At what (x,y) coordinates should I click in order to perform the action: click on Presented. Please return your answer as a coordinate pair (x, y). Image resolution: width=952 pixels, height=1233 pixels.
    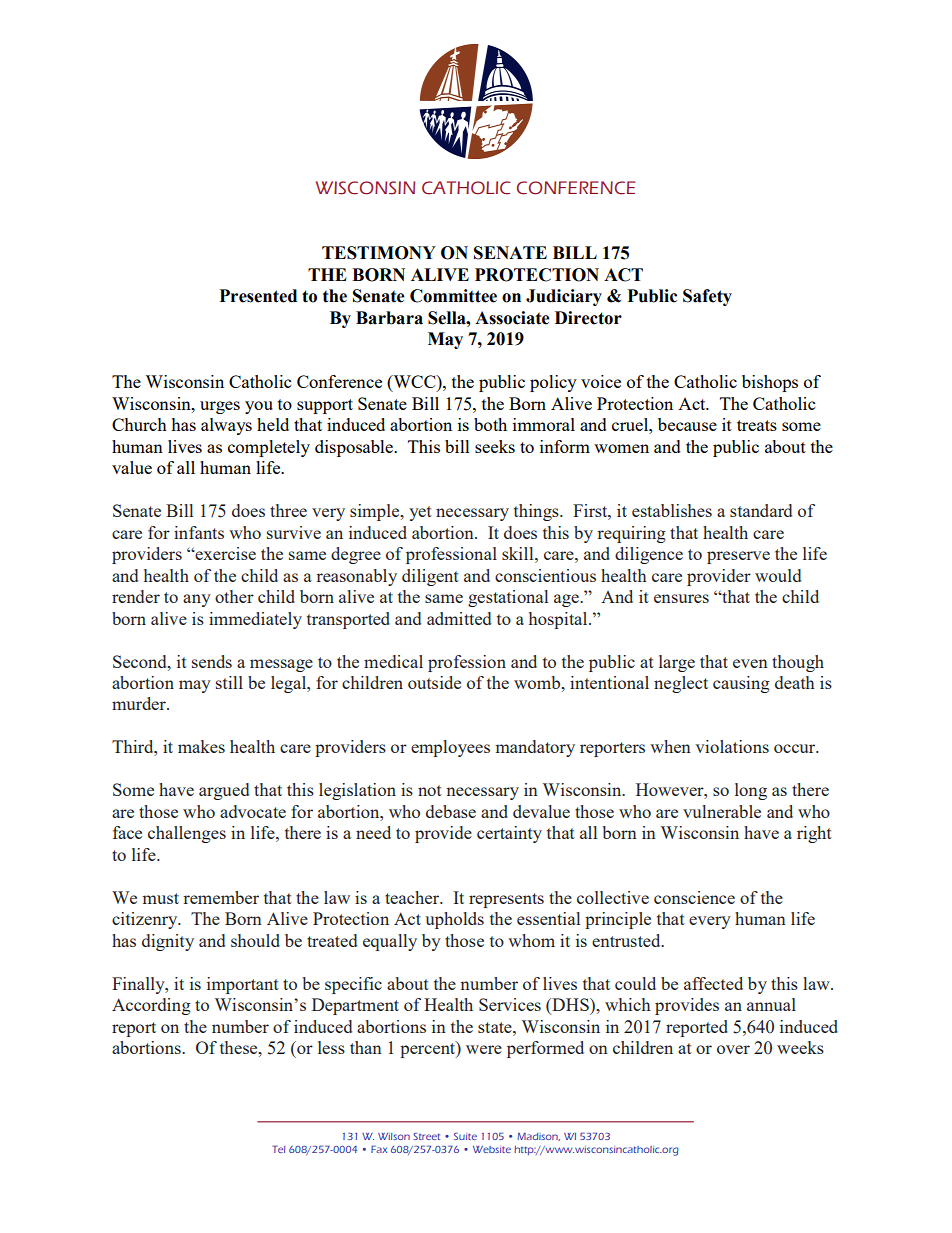
    Looking at the image, I should click on (258, 296).
